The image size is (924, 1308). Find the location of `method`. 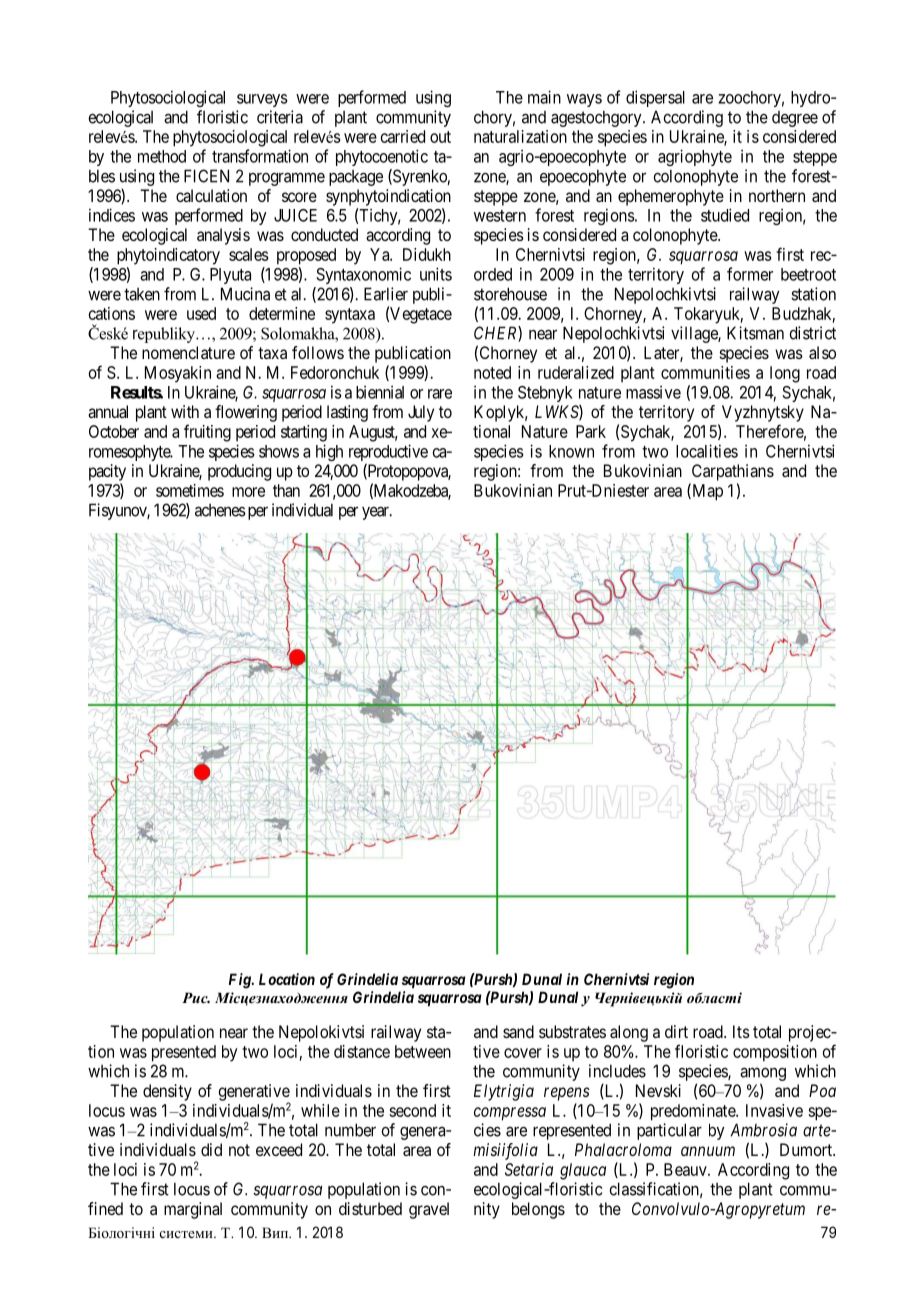

method is located at coordinates (162, 156).
